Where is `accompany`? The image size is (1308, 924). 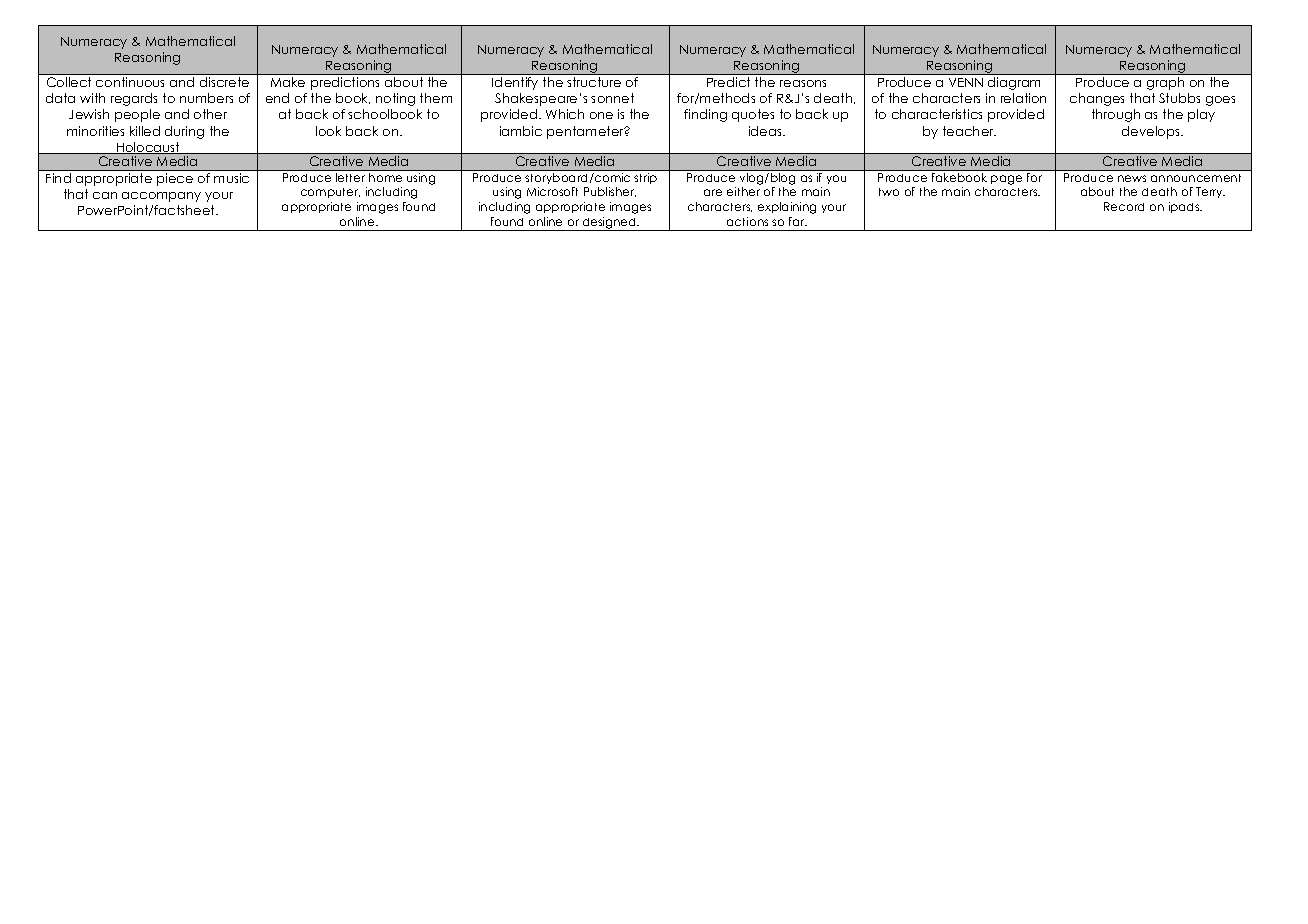
accompany is located at coordinates (161, 197).
